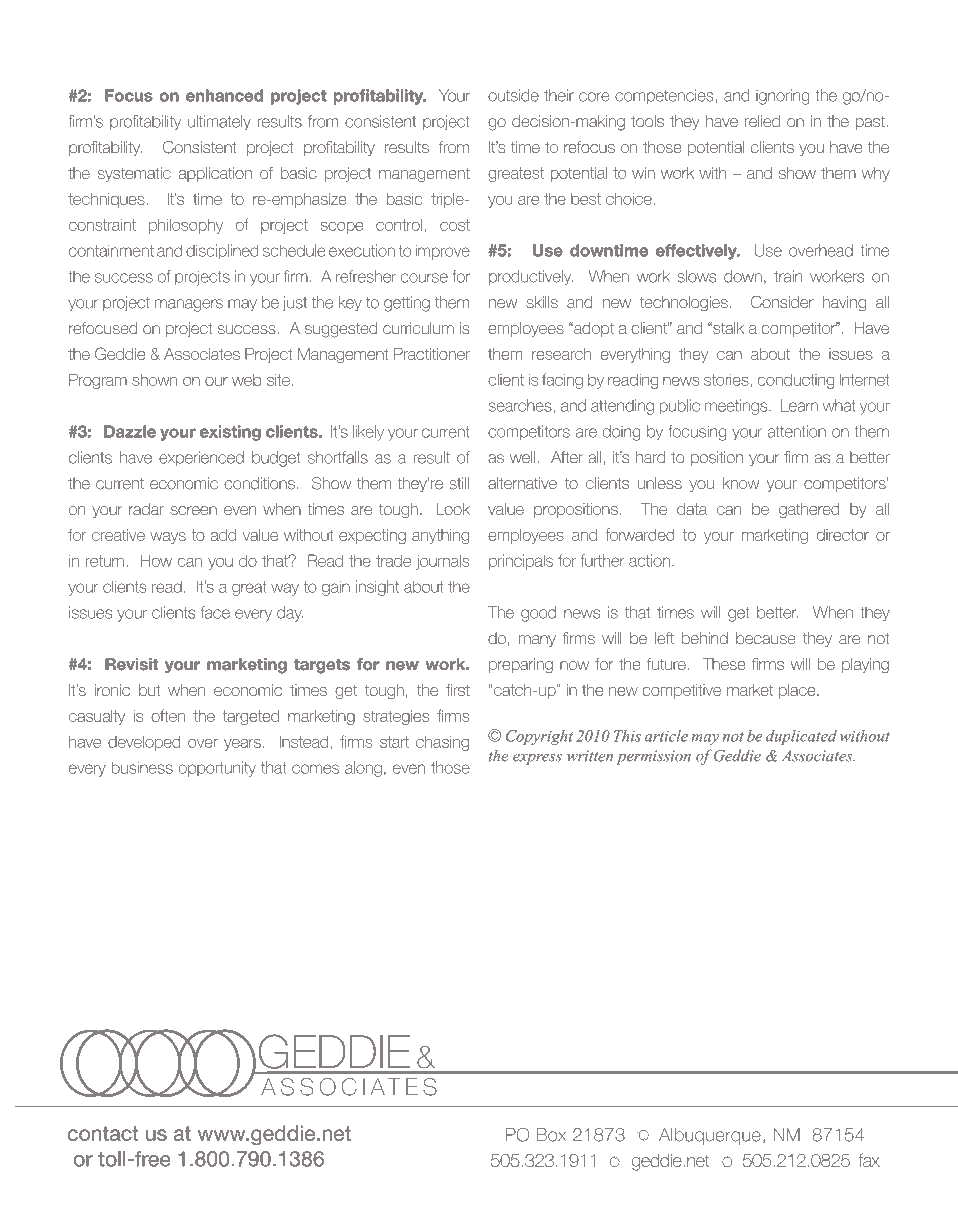 The image size is (958, 1232). I want to click on ultimately, so click(219, 123).
